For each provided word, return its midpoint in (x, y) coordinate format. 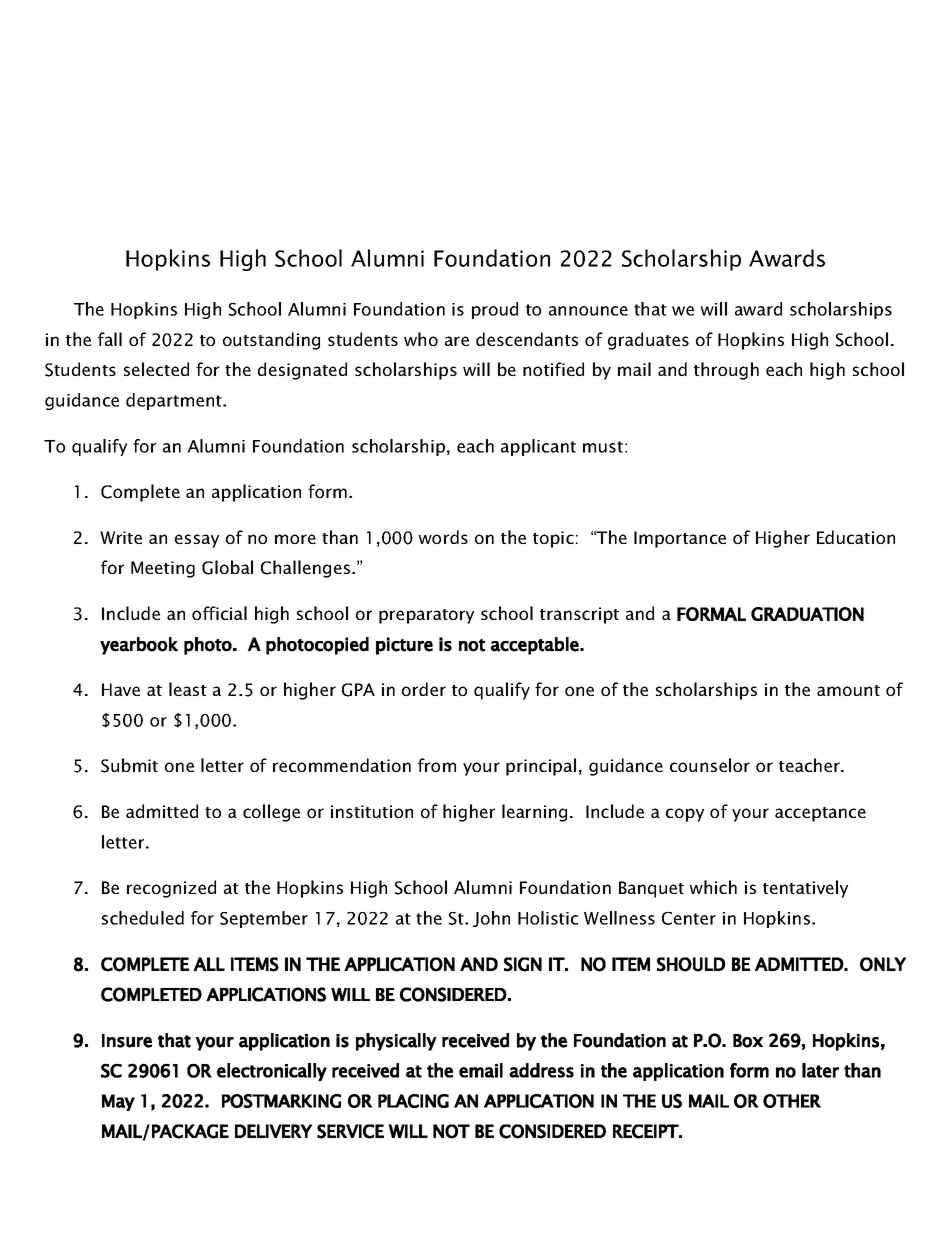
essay (197, 541)
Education (856, 537)
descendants (527, 339)
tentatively (805, 889)
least (188, 689)
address (541, 1070)
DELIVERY (273, 1131)
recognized (171, 889)
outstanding (271, 341)
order (424, 689)
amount (848, 690)
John (491, 919)
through (726, 371)
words (443, 537)
